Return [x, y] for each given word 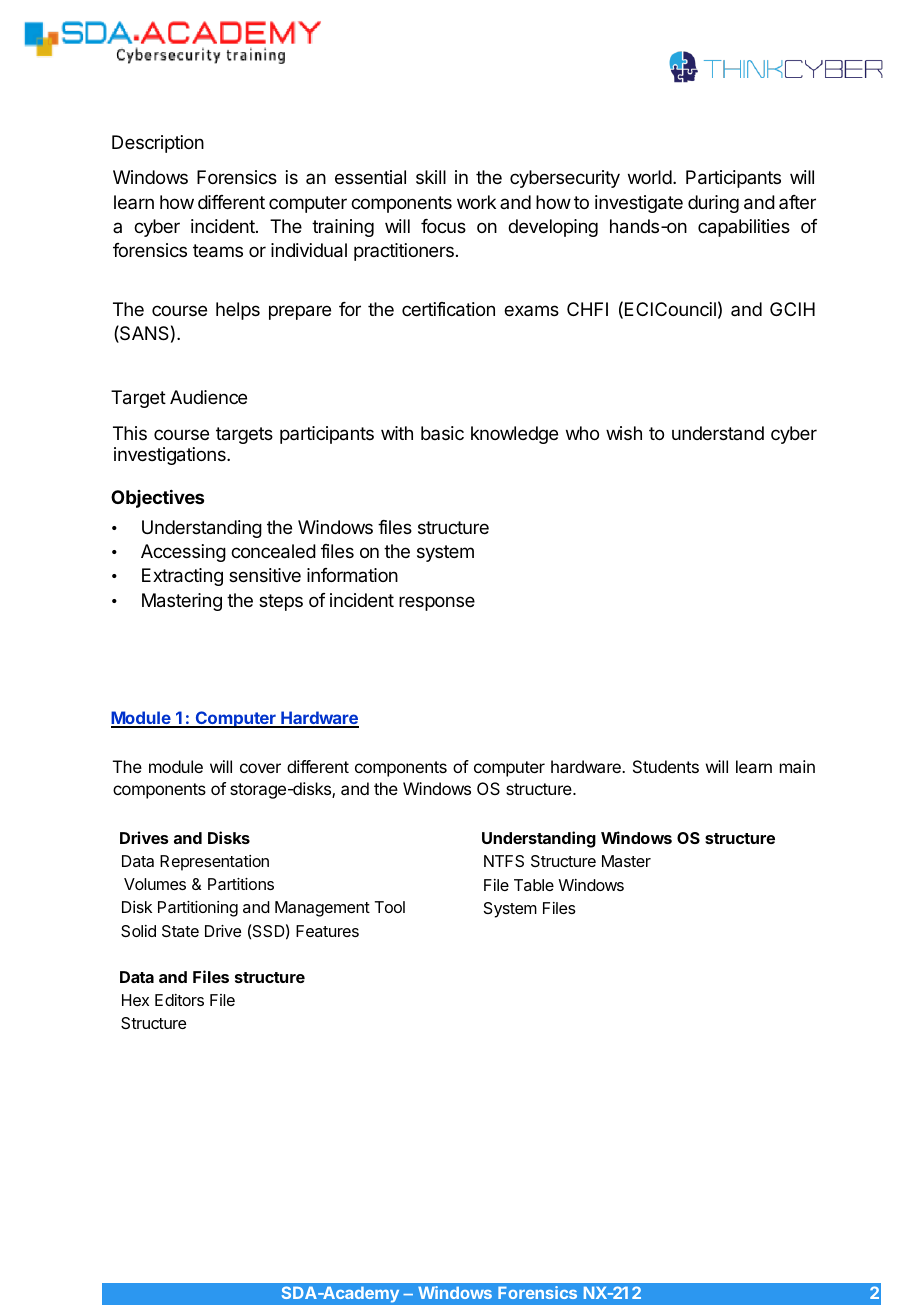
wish [624, 433]
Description [158, 144]
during [713, 204]
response [437, 603]
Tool [390, 907]
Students [666, 766]
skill [431, 177]
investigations [171, 456]
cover [260, 768]
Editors [179, 1000]
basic [442, 433]
